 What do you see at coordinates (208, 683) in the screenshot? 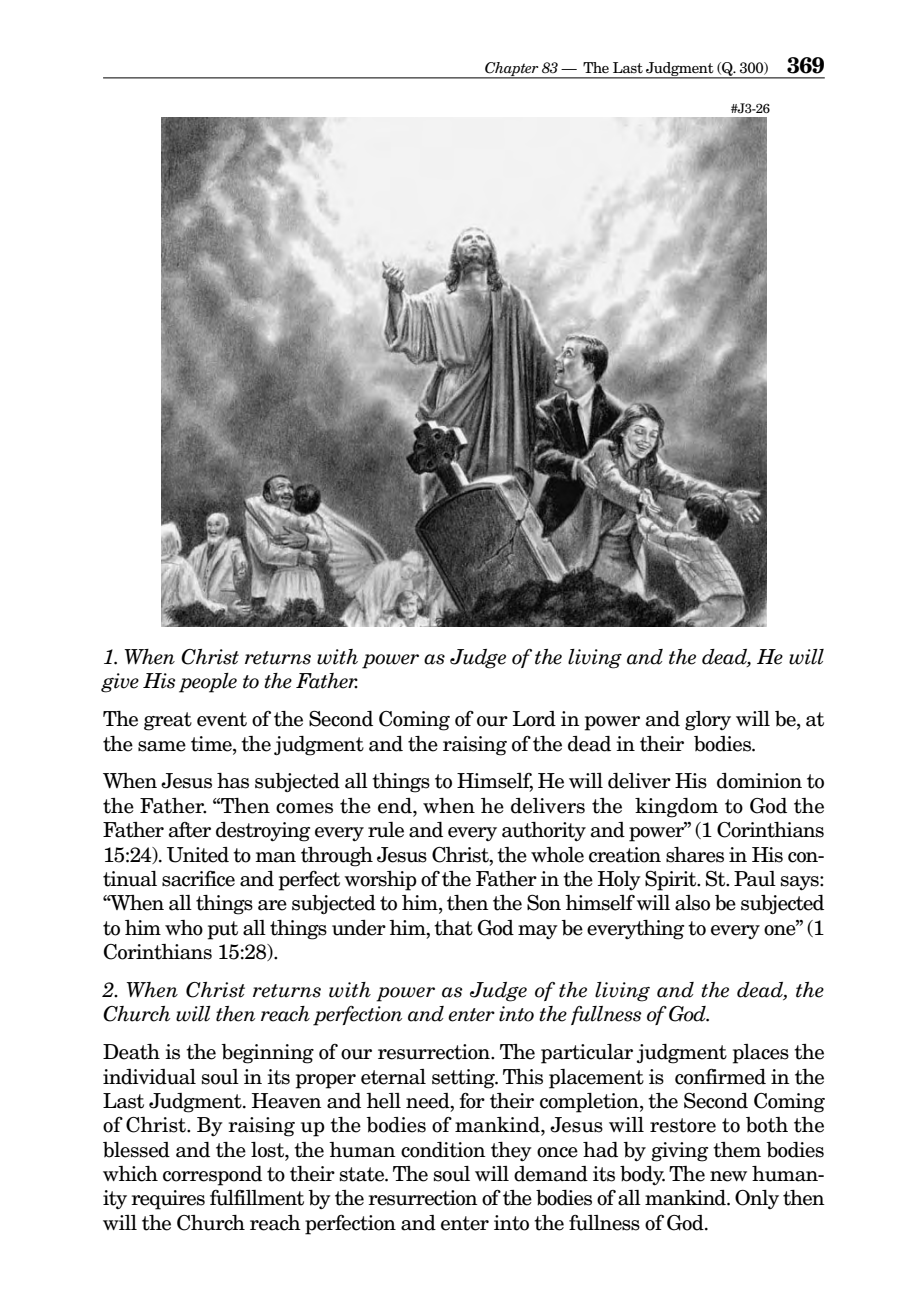
I see `people` at bounding box center [208, 683].
